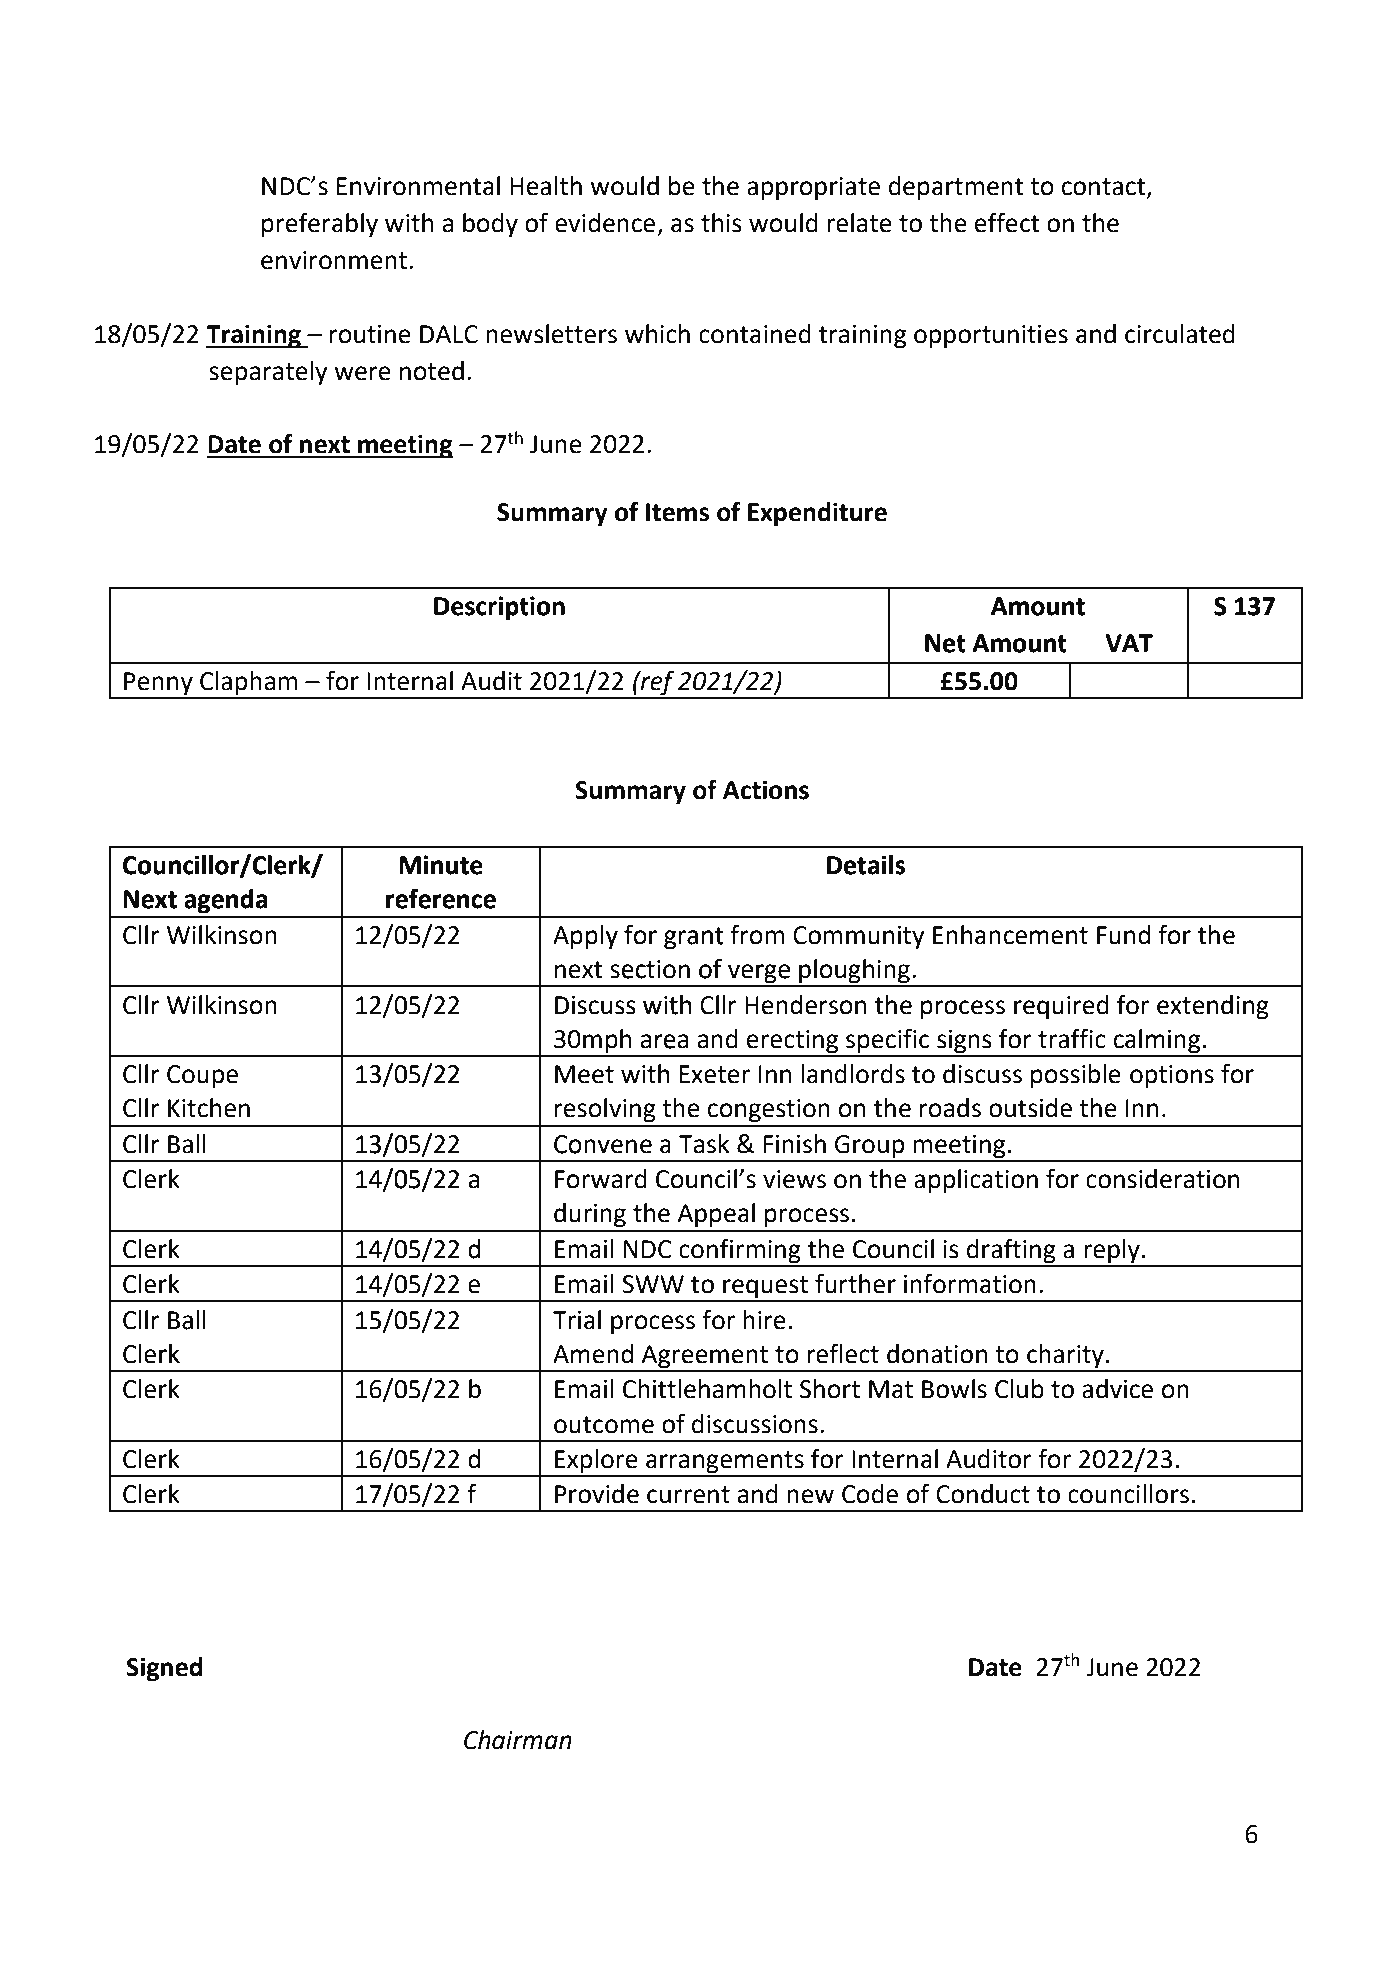 The width and height of the screenshot is (1391, 1967). I want to click on Fund, so click(1123, 935).
